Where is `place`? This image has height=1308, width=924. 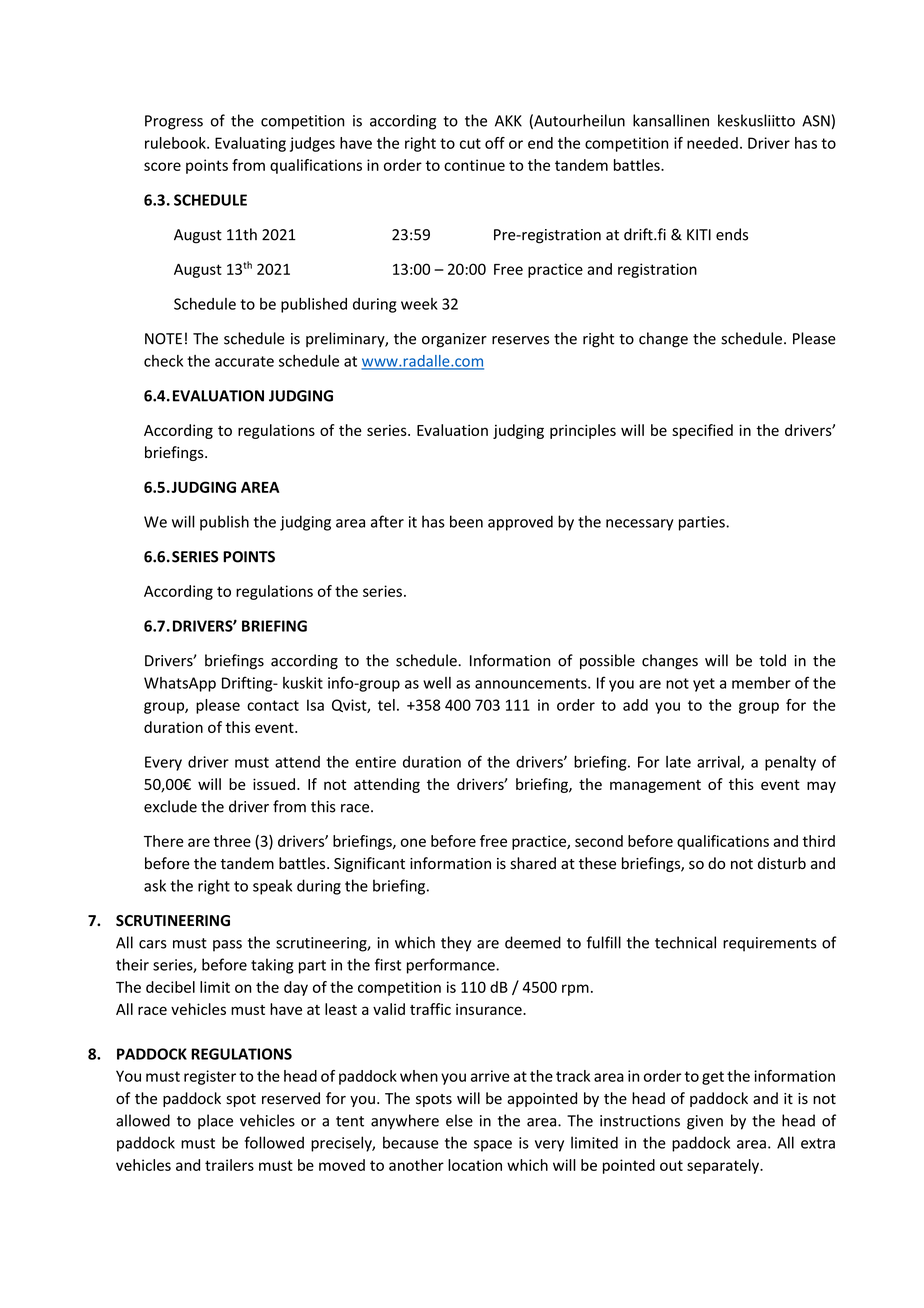
place is located at coordinates (215, 1122).
